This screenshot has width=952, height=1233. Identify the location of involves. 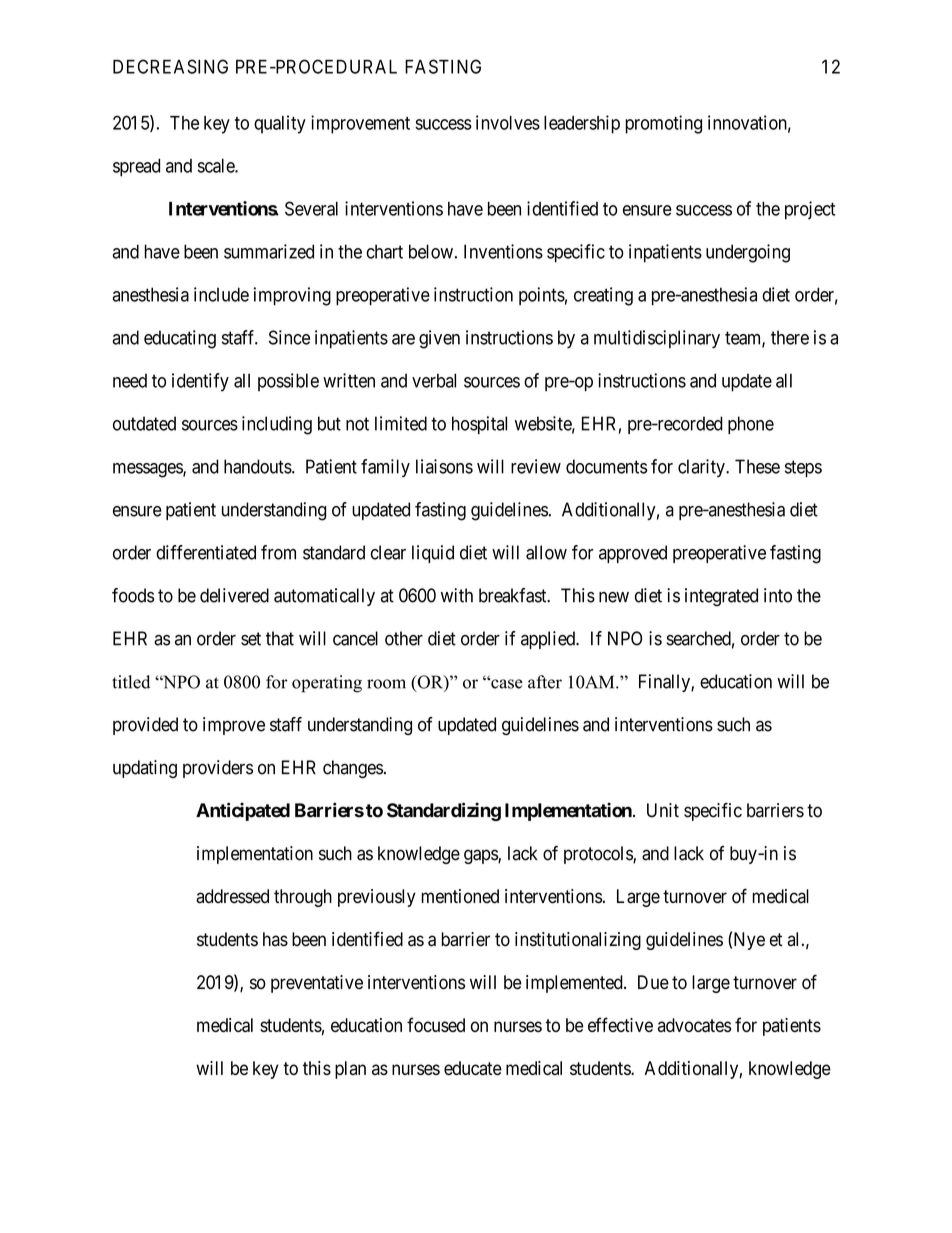
(508, 122).
